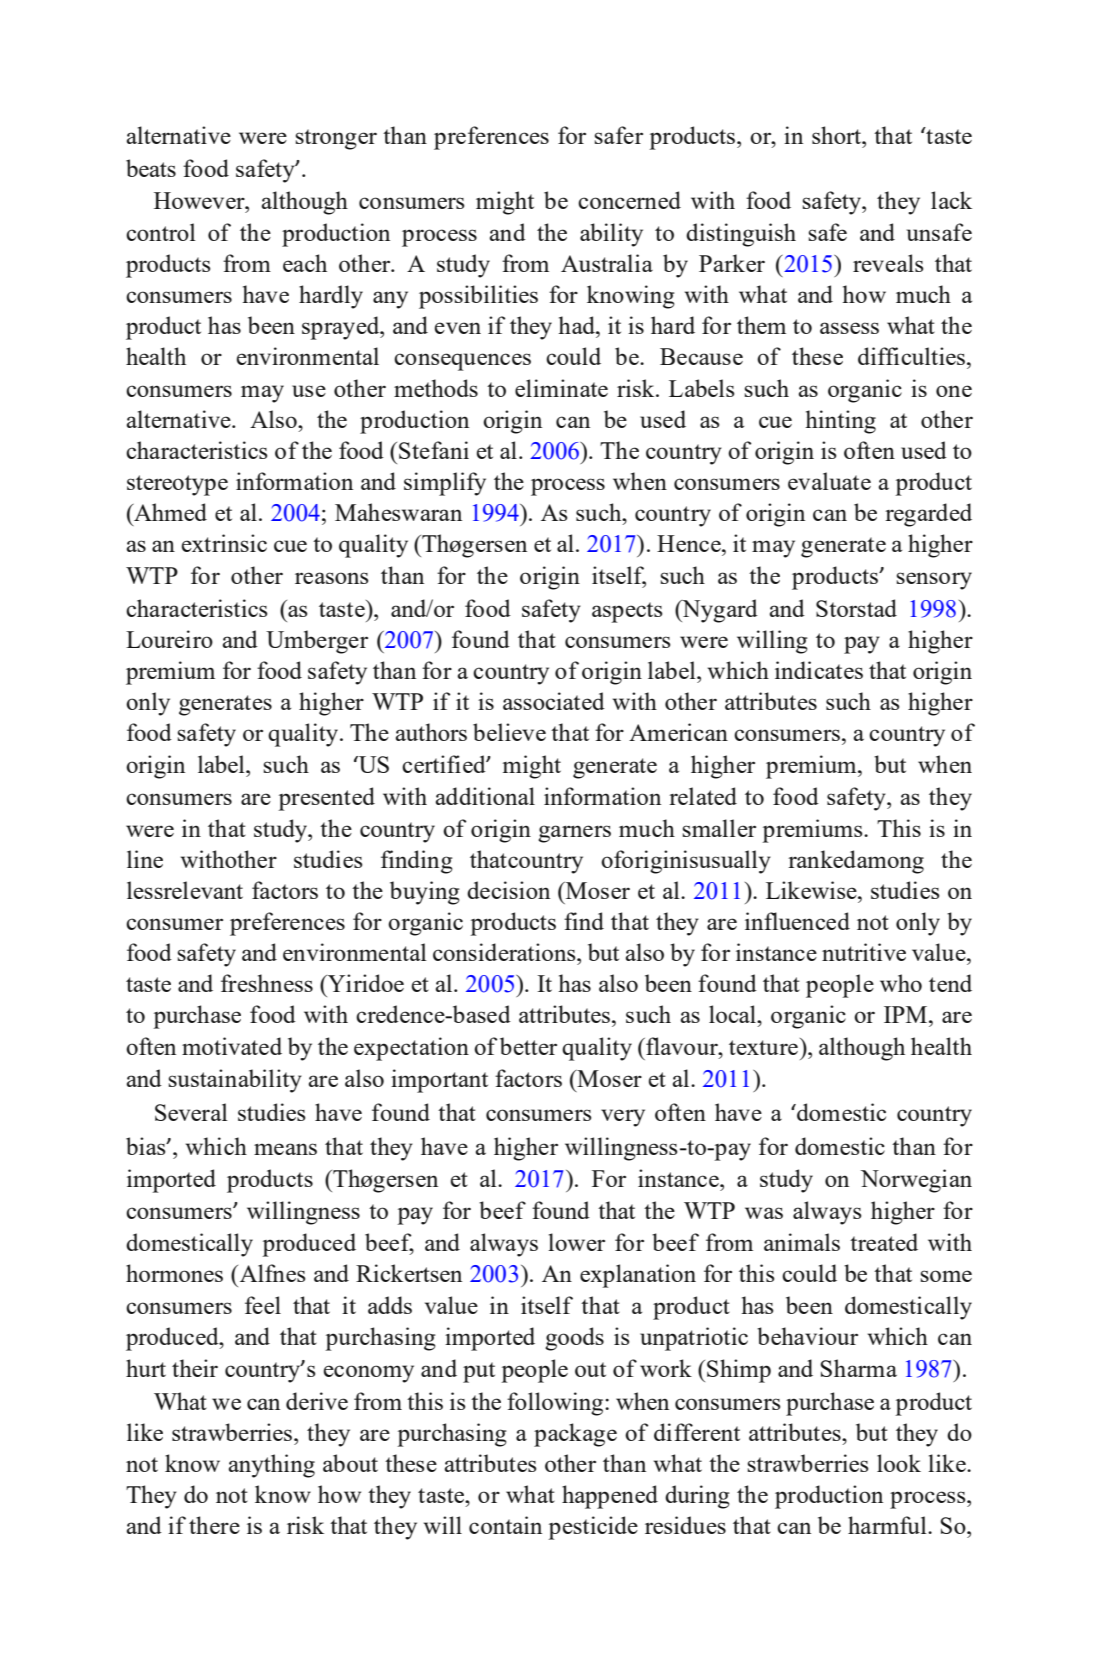  I want to click on garners, so click(574, 834).
